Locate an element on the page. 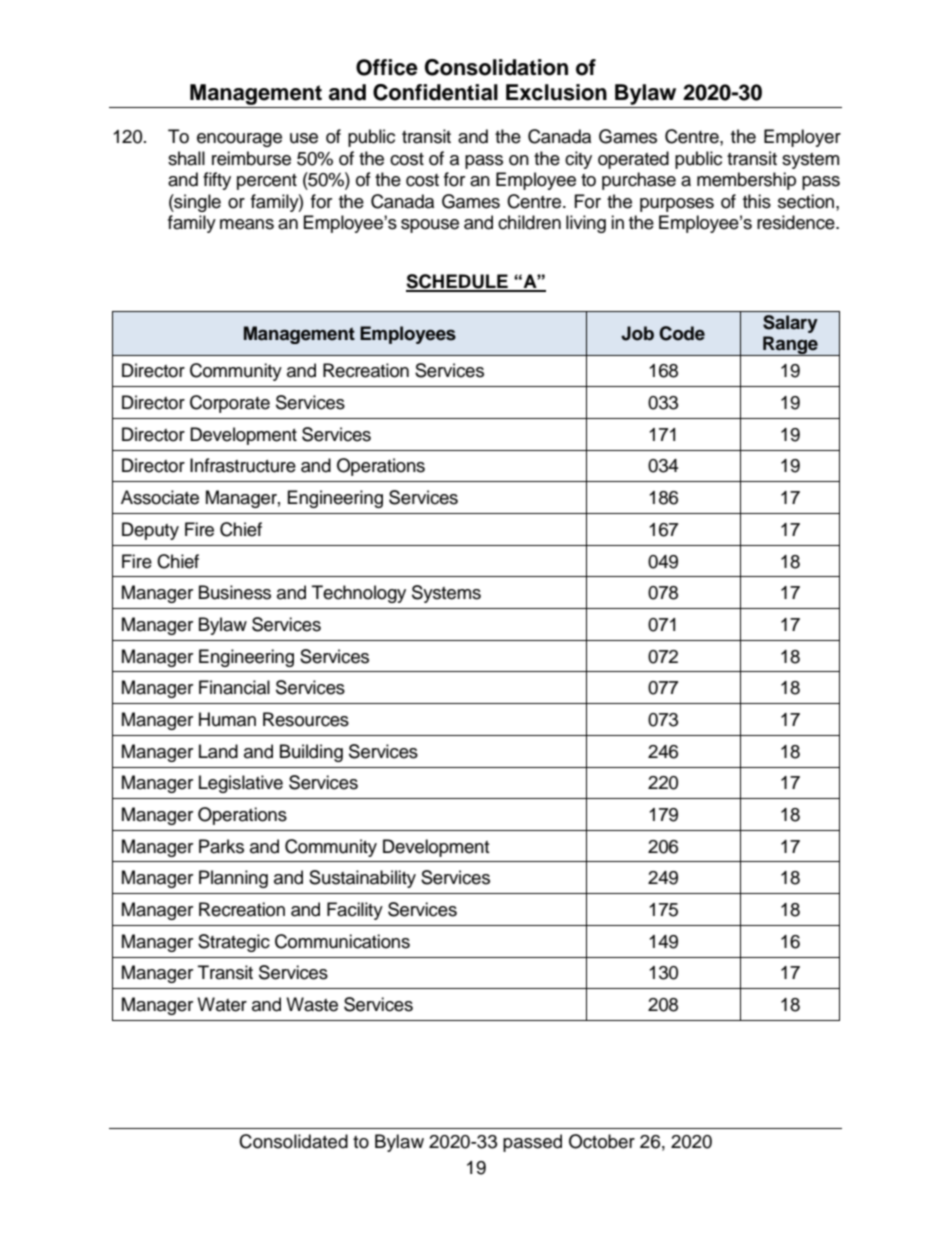  Planning is located at coordinates (233, 879).
